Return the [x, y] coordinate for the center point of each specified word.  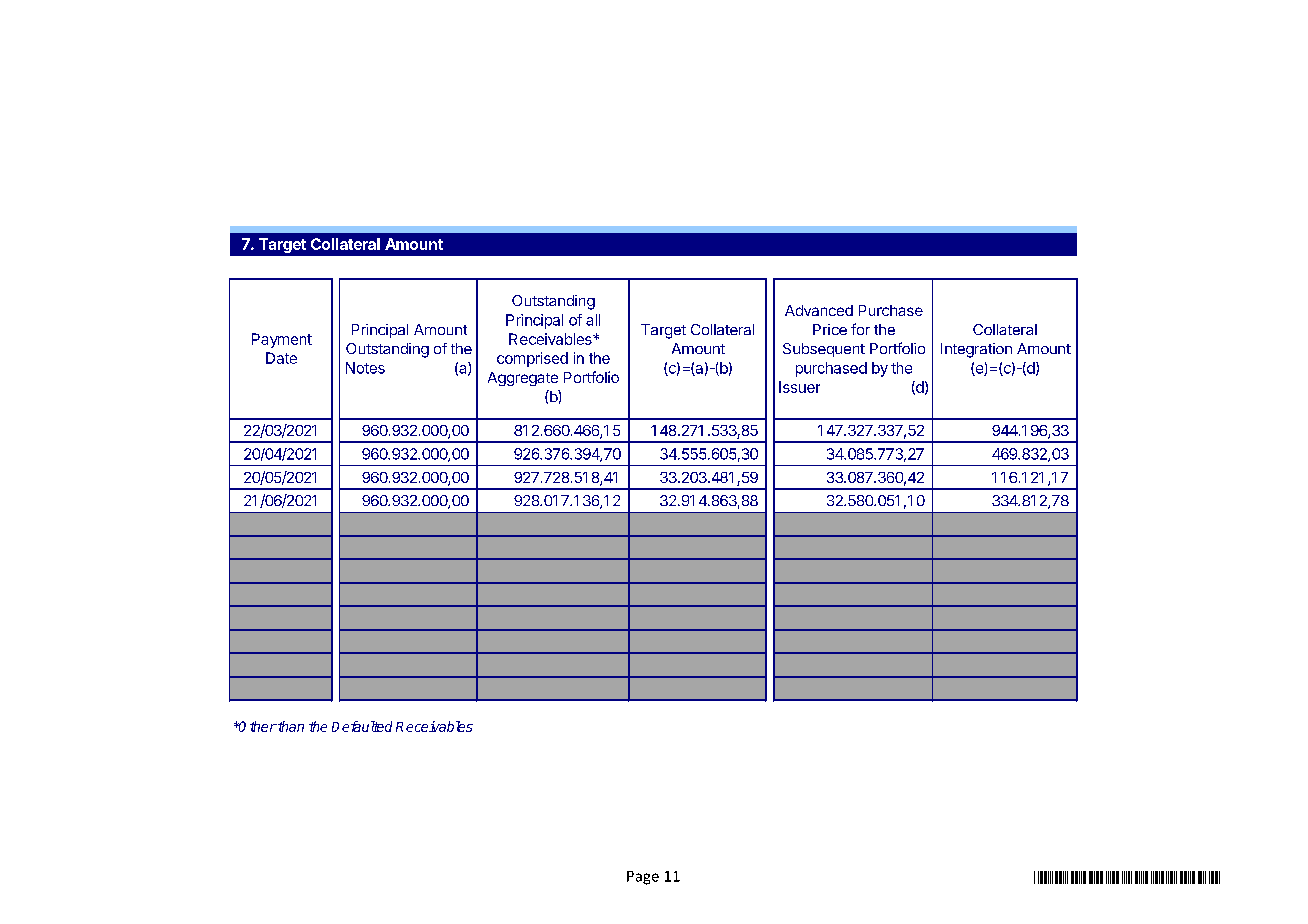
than [290, 726]
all [593, 320]
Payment [282, 340]
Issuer [799, 387]
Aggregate [523, 379]
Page [643, 878]
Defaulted [362, 726]
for [860, 329]
